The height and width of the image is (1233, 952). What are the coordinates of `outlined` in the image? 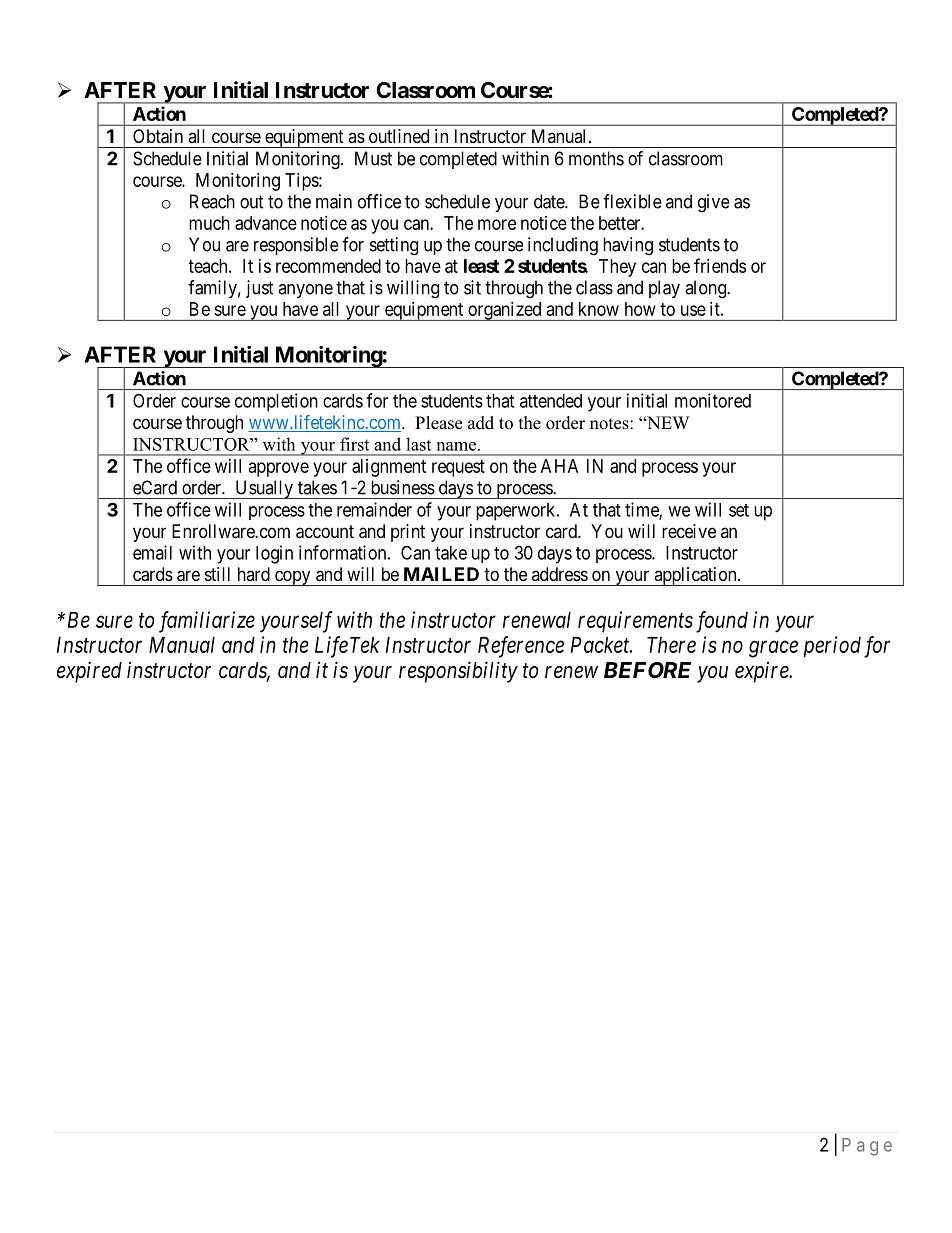 It's located at (399, 136).
